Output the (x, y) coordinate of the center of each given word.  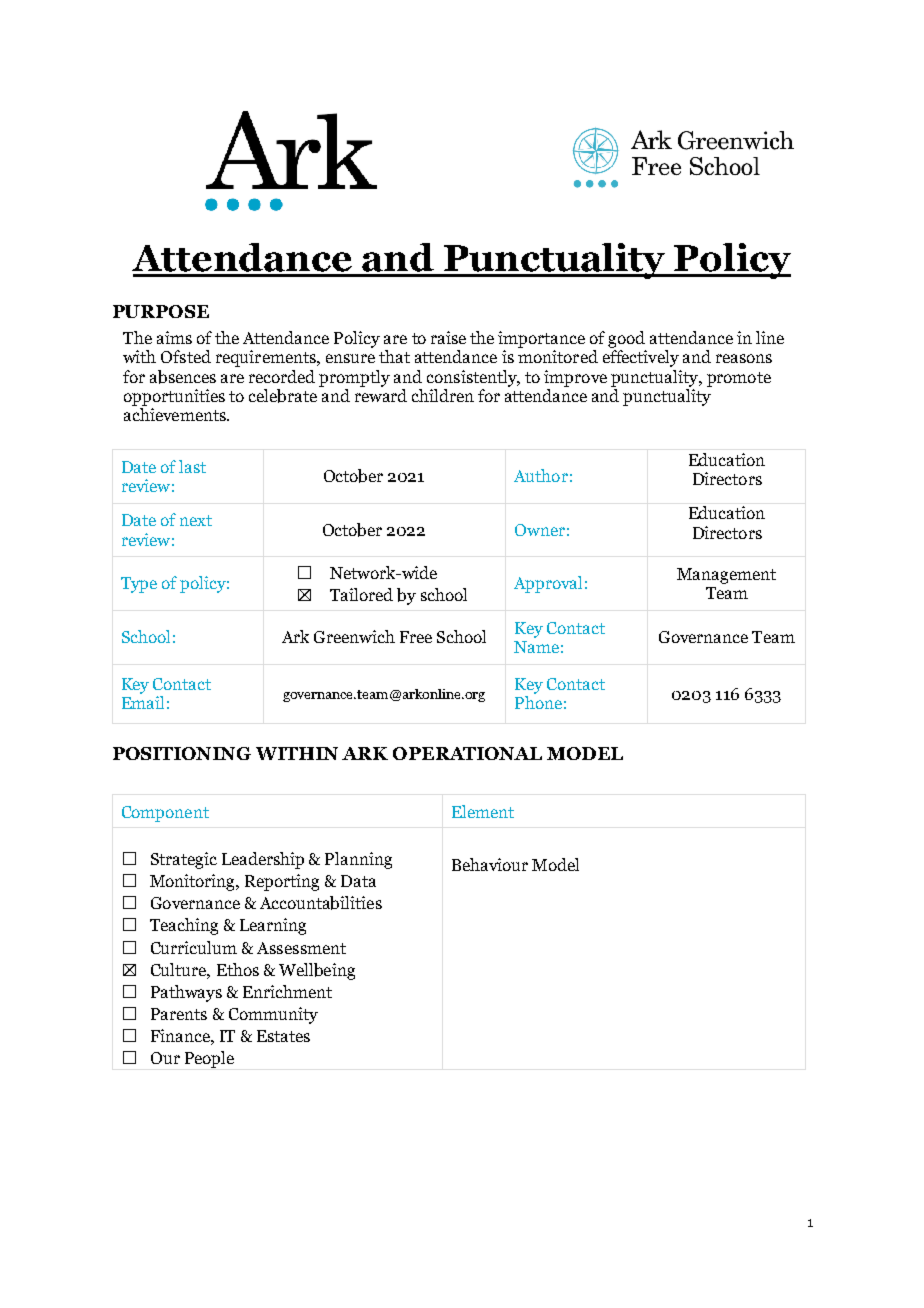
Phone (538, 702)
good (626, 339)
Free (416, 637)
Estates (283, 1036)
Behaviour (490, 864)
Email (143, 702)
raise (448, 337)
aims (174, 337)
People (209, 1059)
